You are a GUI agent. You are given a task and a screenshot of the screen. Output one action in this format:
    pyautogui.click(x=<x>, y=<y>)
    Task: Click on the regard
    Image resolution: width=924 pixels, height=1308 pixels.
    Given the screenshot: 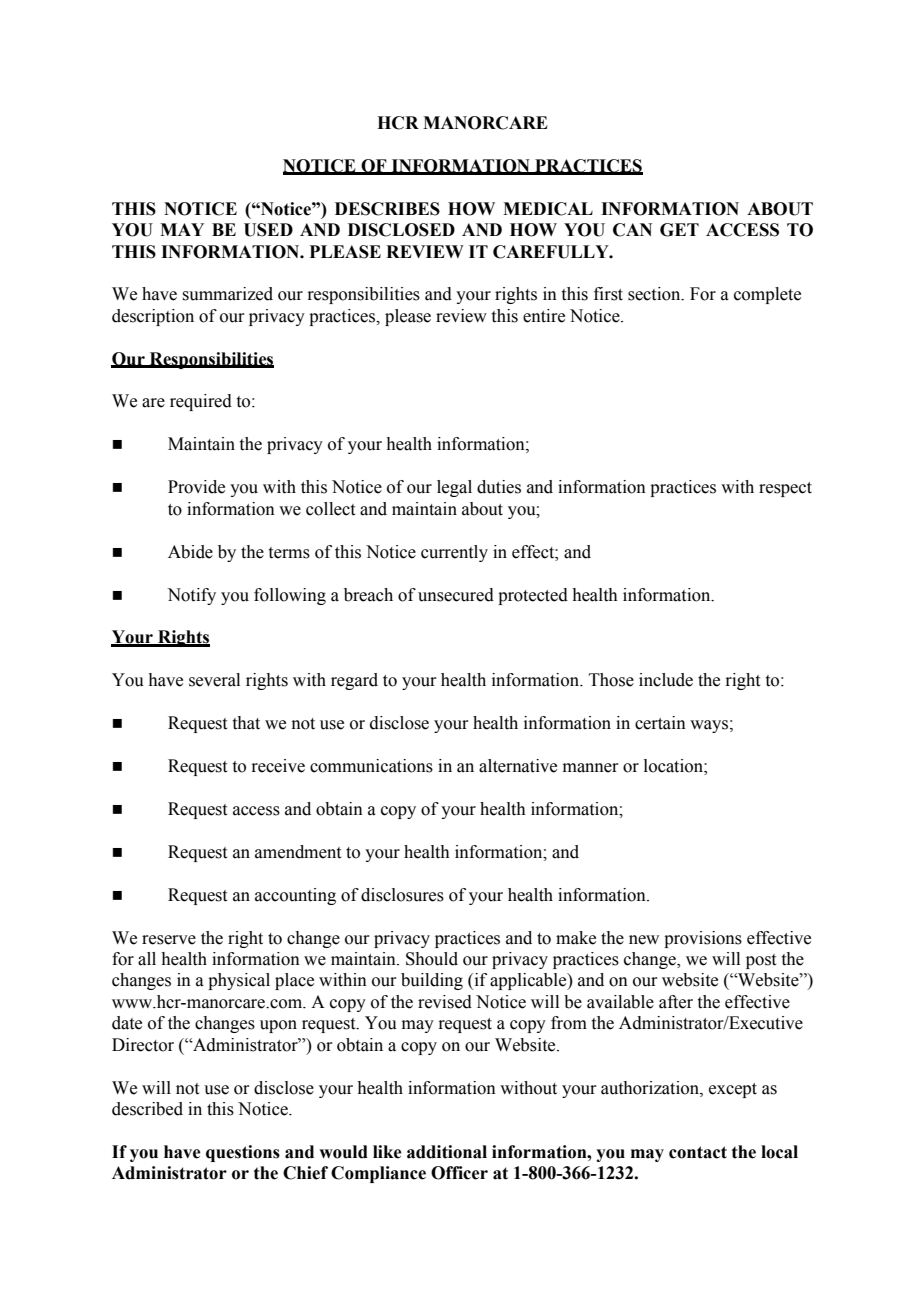 What is the action you would take?
    pyautogui.click(x=354, y=681)
